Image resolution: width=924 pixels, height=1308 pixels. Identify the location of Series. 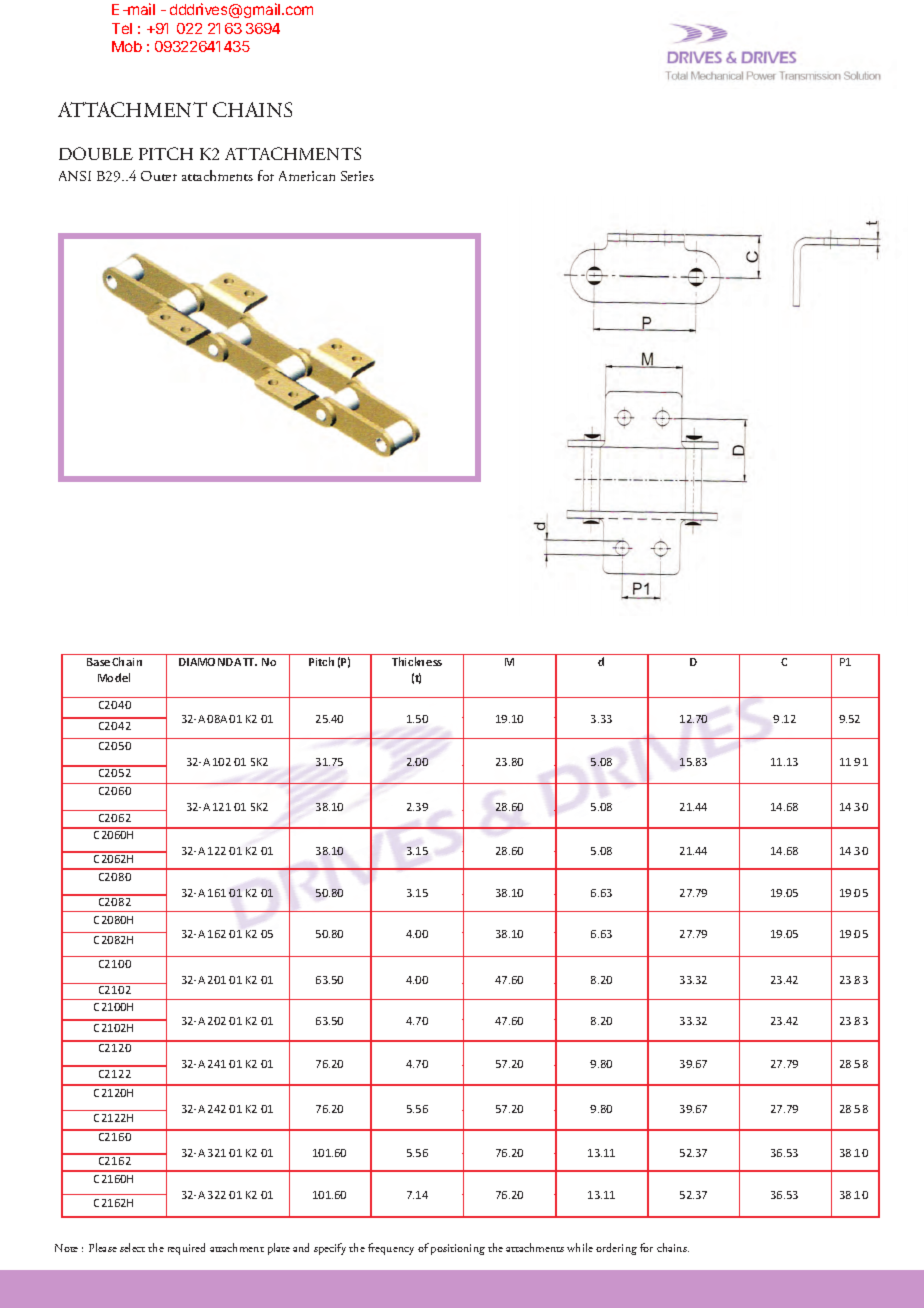
(357, 176).
